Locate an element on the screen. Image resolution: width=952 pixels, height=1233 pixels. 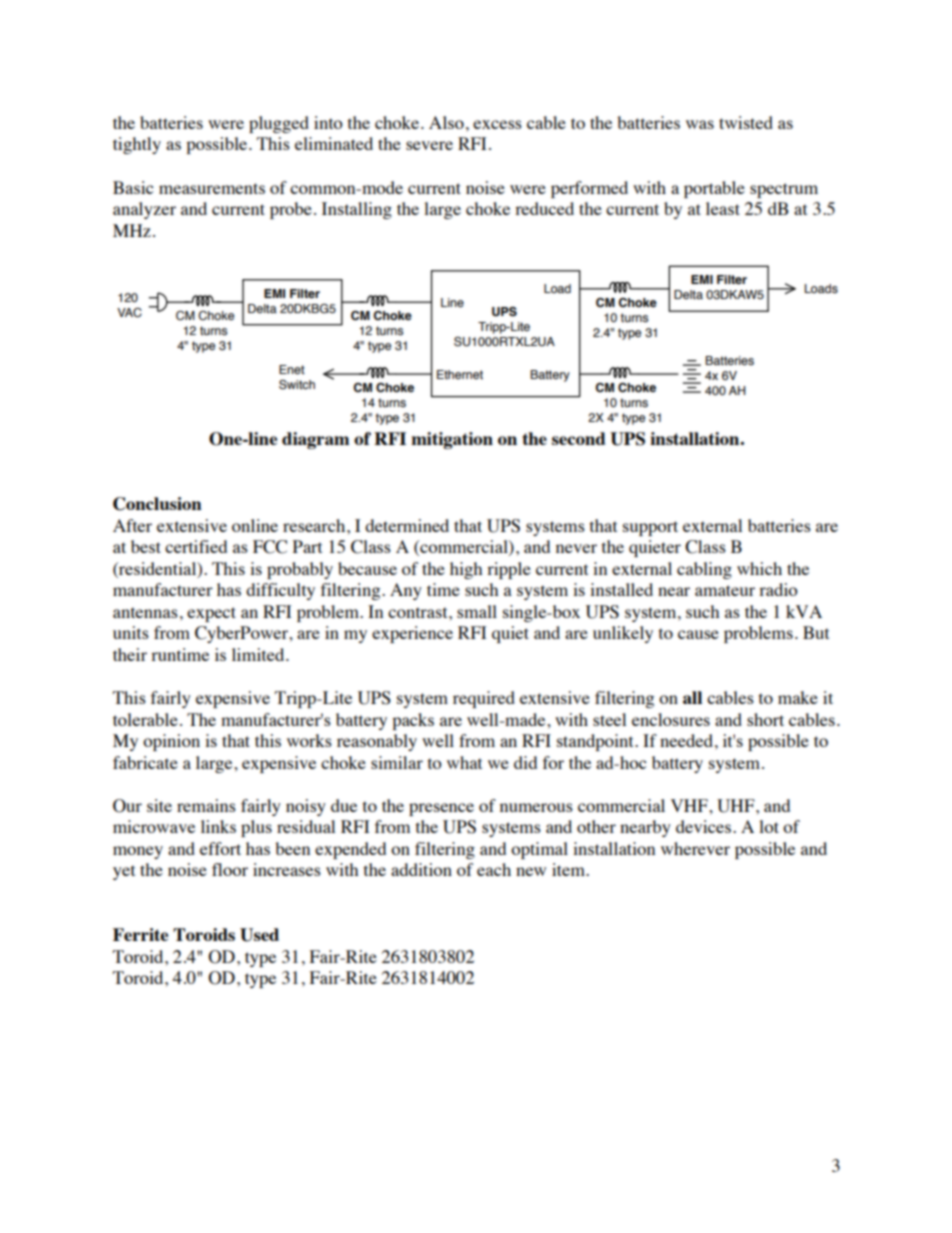
severe is located at coordinates (429, 145).
